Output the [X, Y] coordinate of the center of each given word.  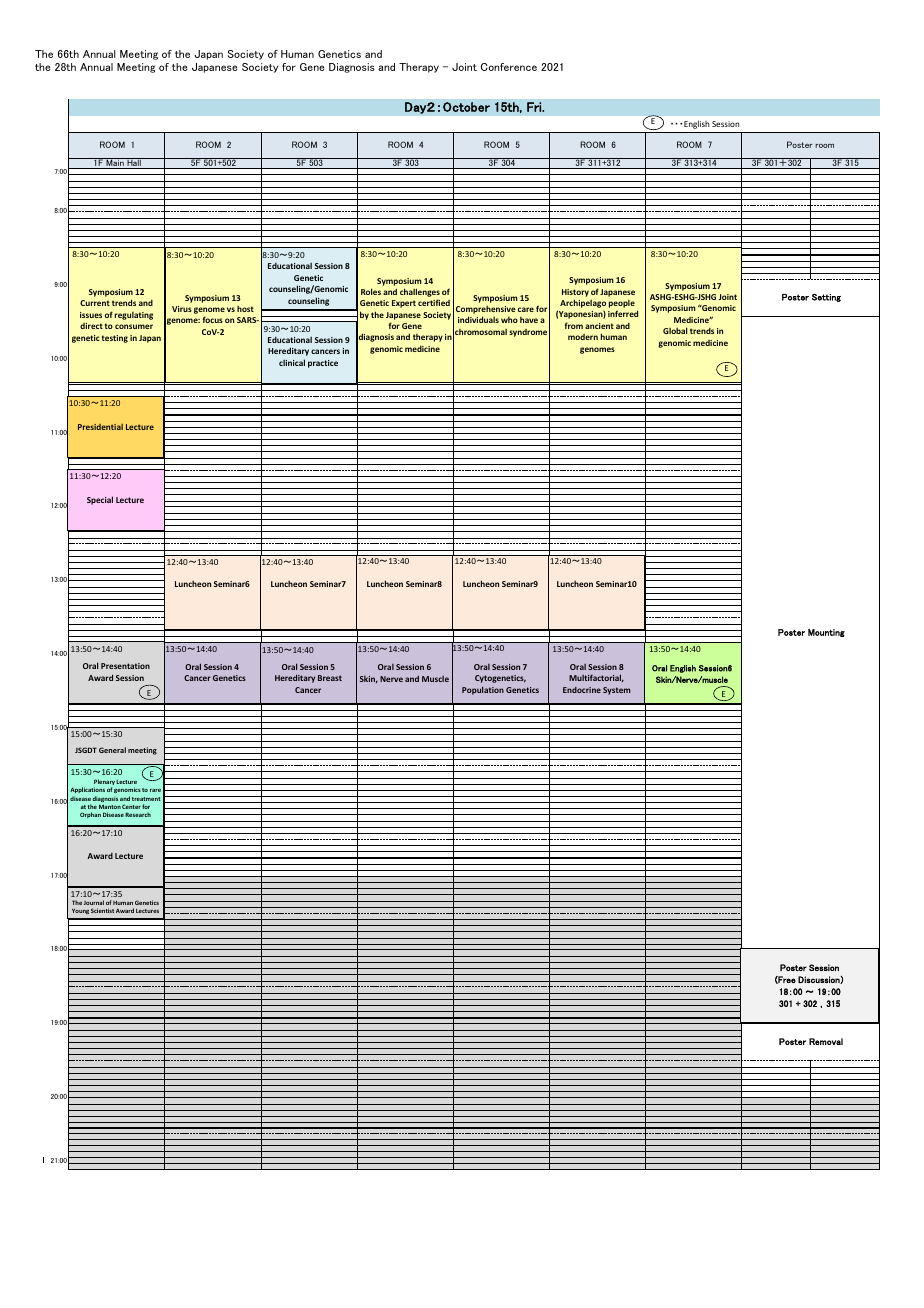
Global [675, 330]
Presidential [100, 427]
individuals [478, 319]
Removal [826, 1041]
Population [483, 690]
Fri [535, 107]
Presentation [125, 666]
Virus [182, 309]
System [617, 691]
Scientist [102, 910]
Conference [509, 67]
